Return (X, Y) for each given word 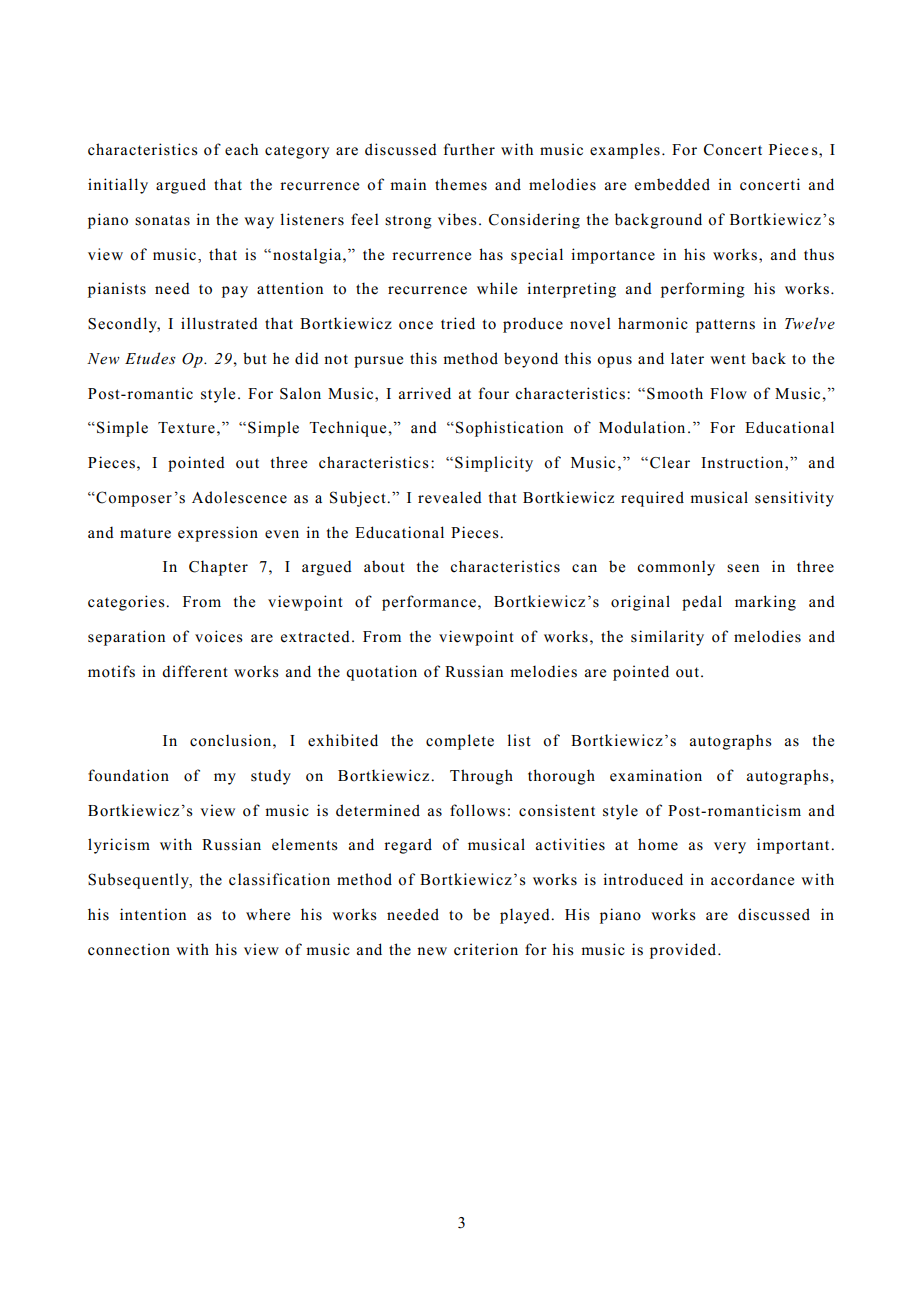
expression (218, 534)
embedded (672, 184)
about (384, 566)
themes (461, 184)
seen (743, 568)
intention (153, 914)
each (241, 149)
